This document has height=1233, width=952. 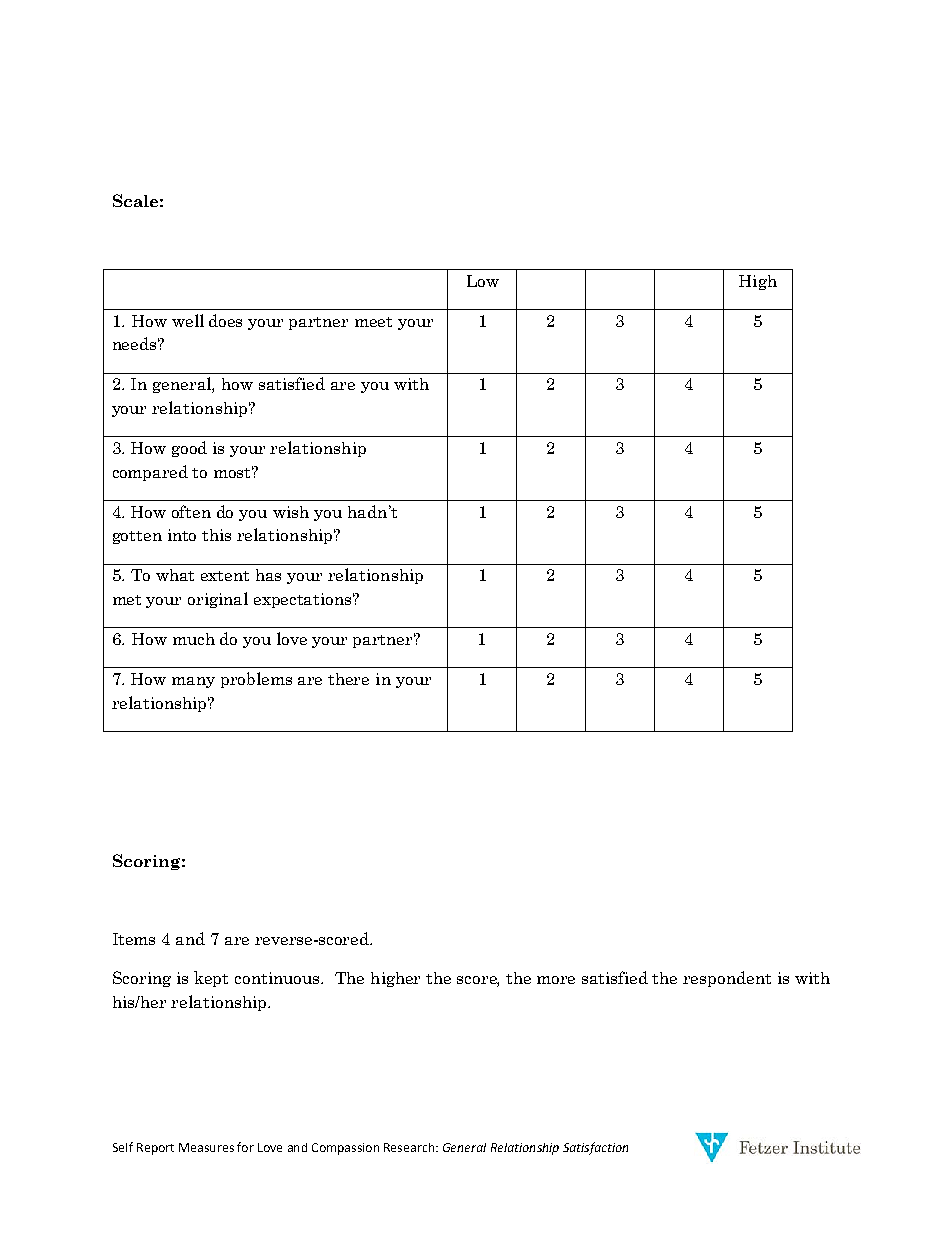 I want to click on Items, so click(x=134, y=939).
